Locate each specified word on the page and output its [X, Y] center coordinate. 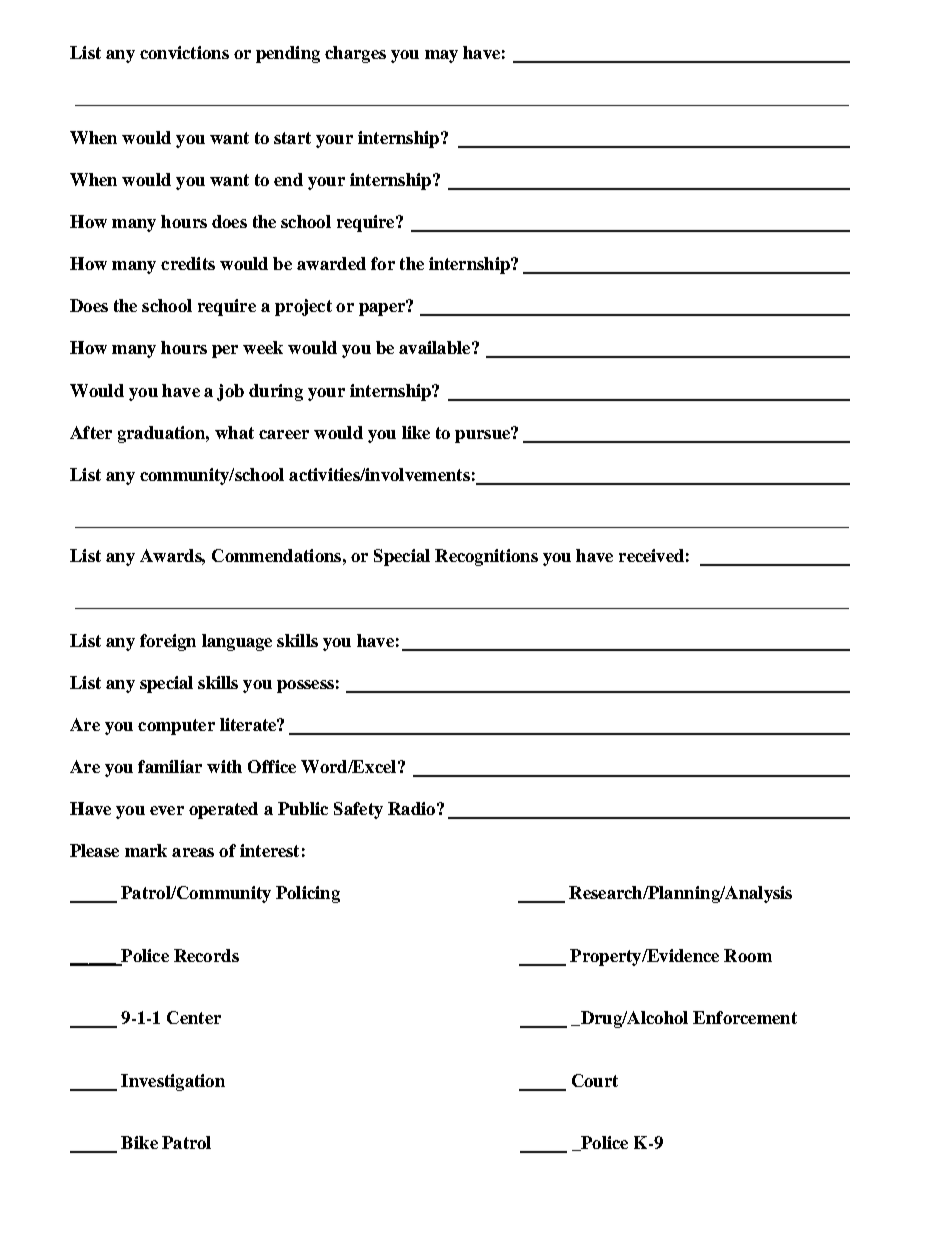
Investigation [173, 1082]
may [441, 56]
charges [355, 54]
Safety [358, 810]
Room [748, 955]
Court [595, 1080]
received [651, 555]
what [234, 432]
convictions [184, 52]
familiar [170, 766]
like [416, 432]
